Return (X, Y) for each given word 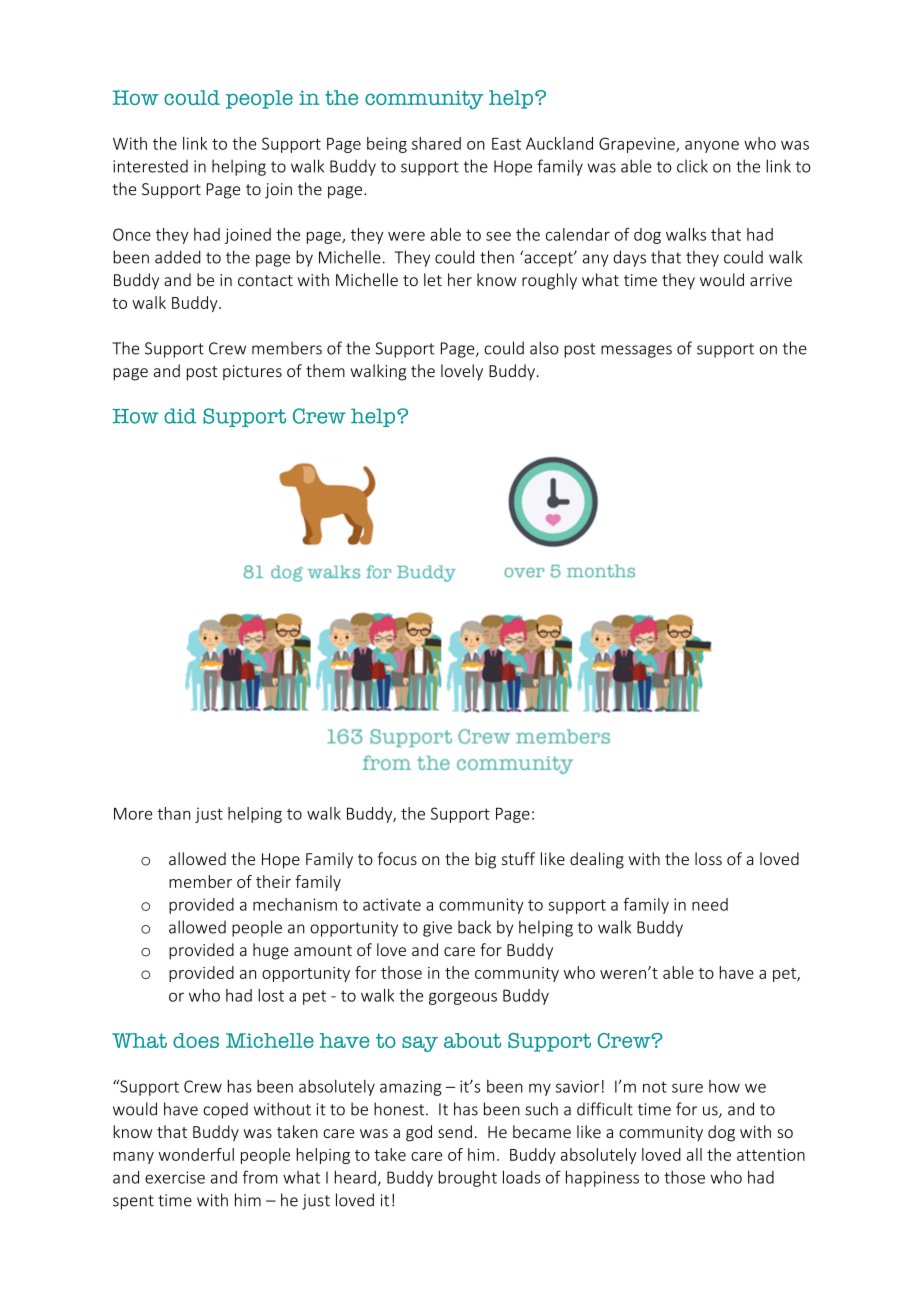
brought (467, 1178)
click (692, 166)
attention (771, 1154)
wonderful (196, 1154)
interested (150, 166)
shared (436, 143)
